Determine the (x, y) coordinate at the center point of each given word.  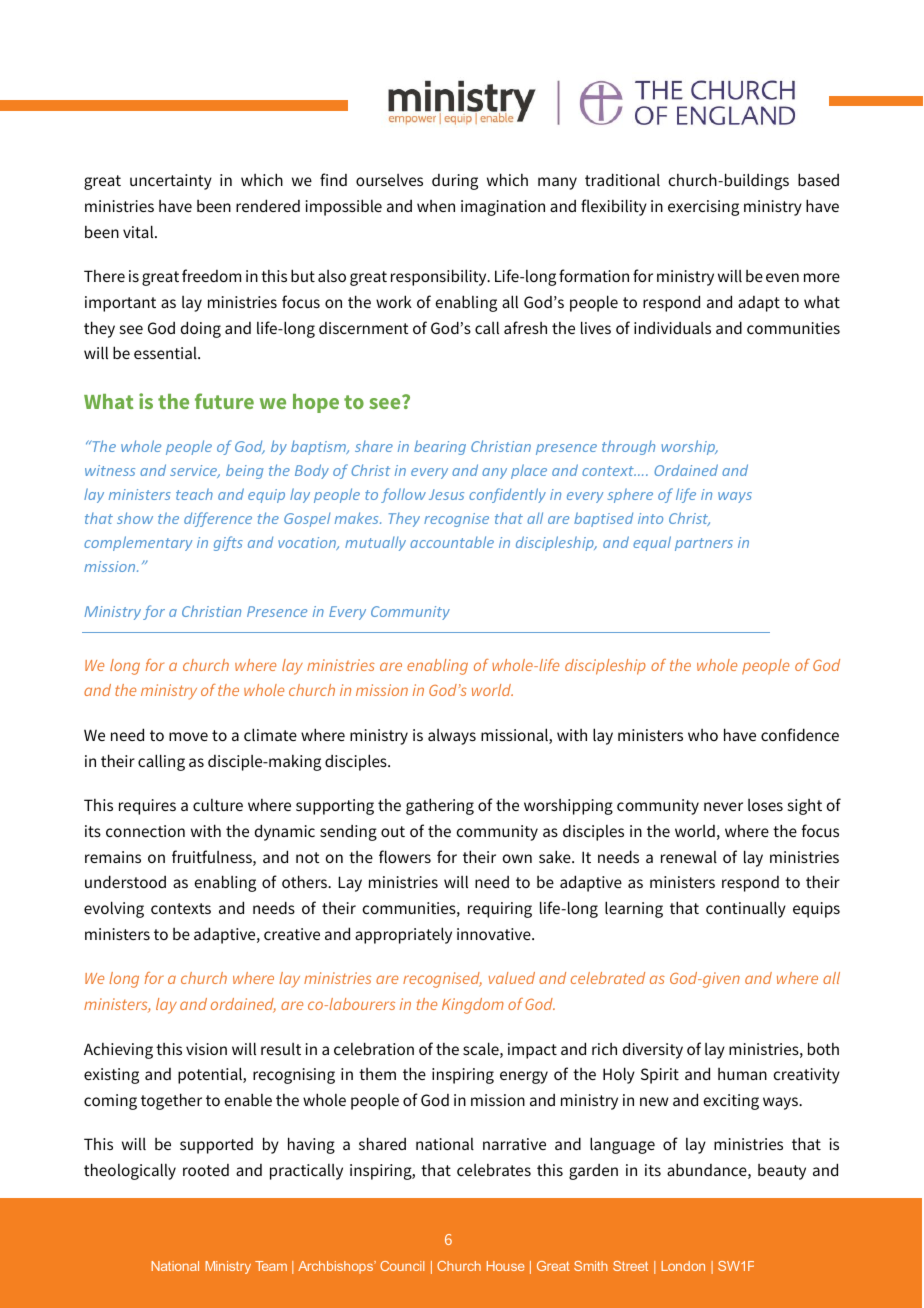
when (436, 206)
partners (704, 544)
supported (216, 1146)
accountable (452, 542)
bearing (440, 447)
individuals (672, 328)
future (224, 401)
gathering (440, 806)
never (723, 806)
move (188, 736)
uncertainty (171, 182)
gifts (228, 543)
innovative (495, 934)
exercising (703, 208)
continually (746, 909)
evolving (114, 909)
